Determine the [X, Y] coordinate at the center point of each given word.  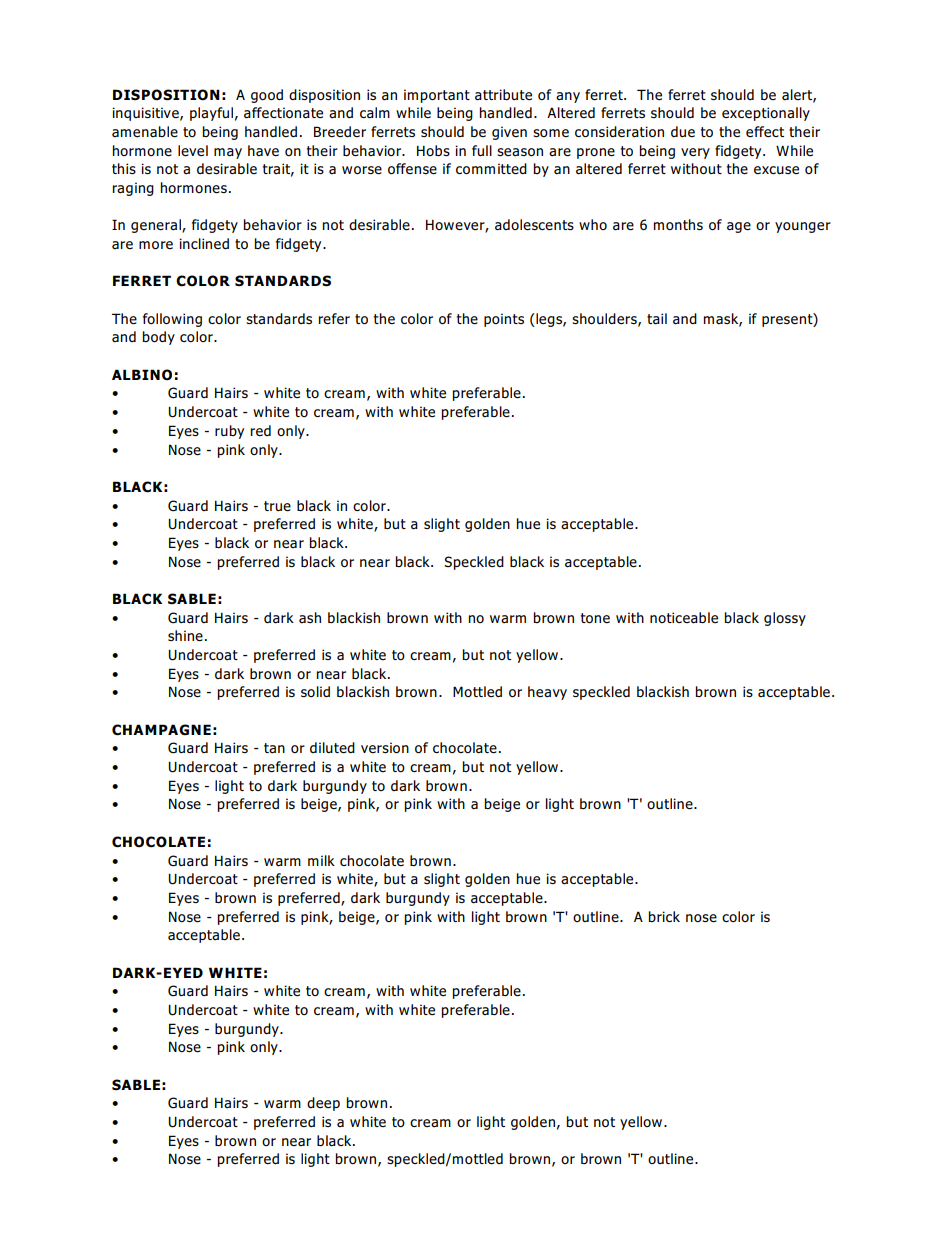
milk [321, 860]
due [683, 131]
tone [595, 618]
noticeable [684, 618]
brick [664, 916]
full [482, 150]
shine [185, 635]
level [193, 150]
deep [323, 1104]
